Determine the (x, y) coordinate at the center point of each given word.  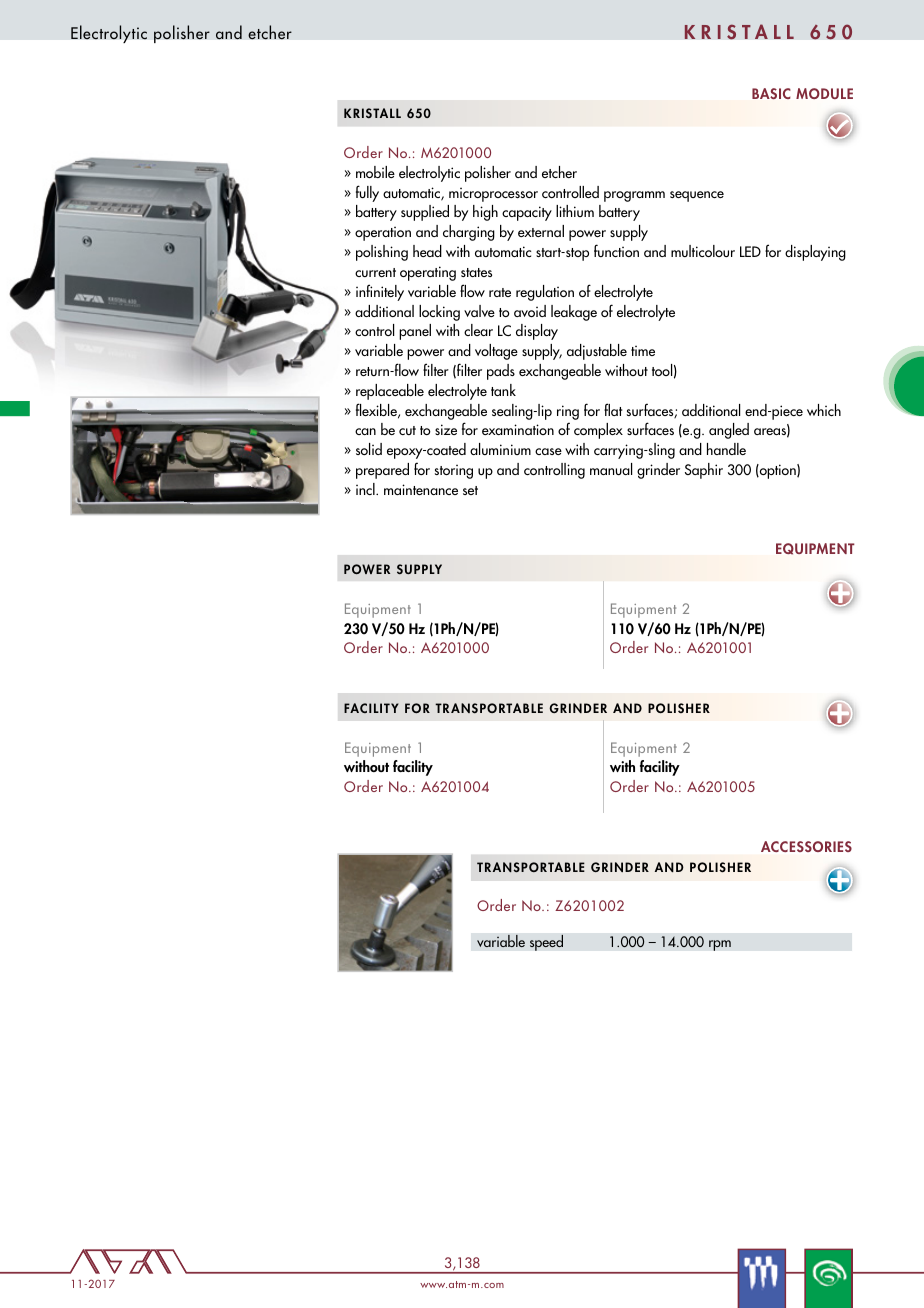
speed (546, 942)
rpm (720, 945)
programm (634, 196)
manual (611, 469)
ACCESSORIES (806, 846)
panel (415, 332)
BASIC (771, 93)
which (824, 410)
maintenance (421, 489)
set (470, 490)
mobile (375, 172)
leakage (574, 313)
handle (726, 449)
